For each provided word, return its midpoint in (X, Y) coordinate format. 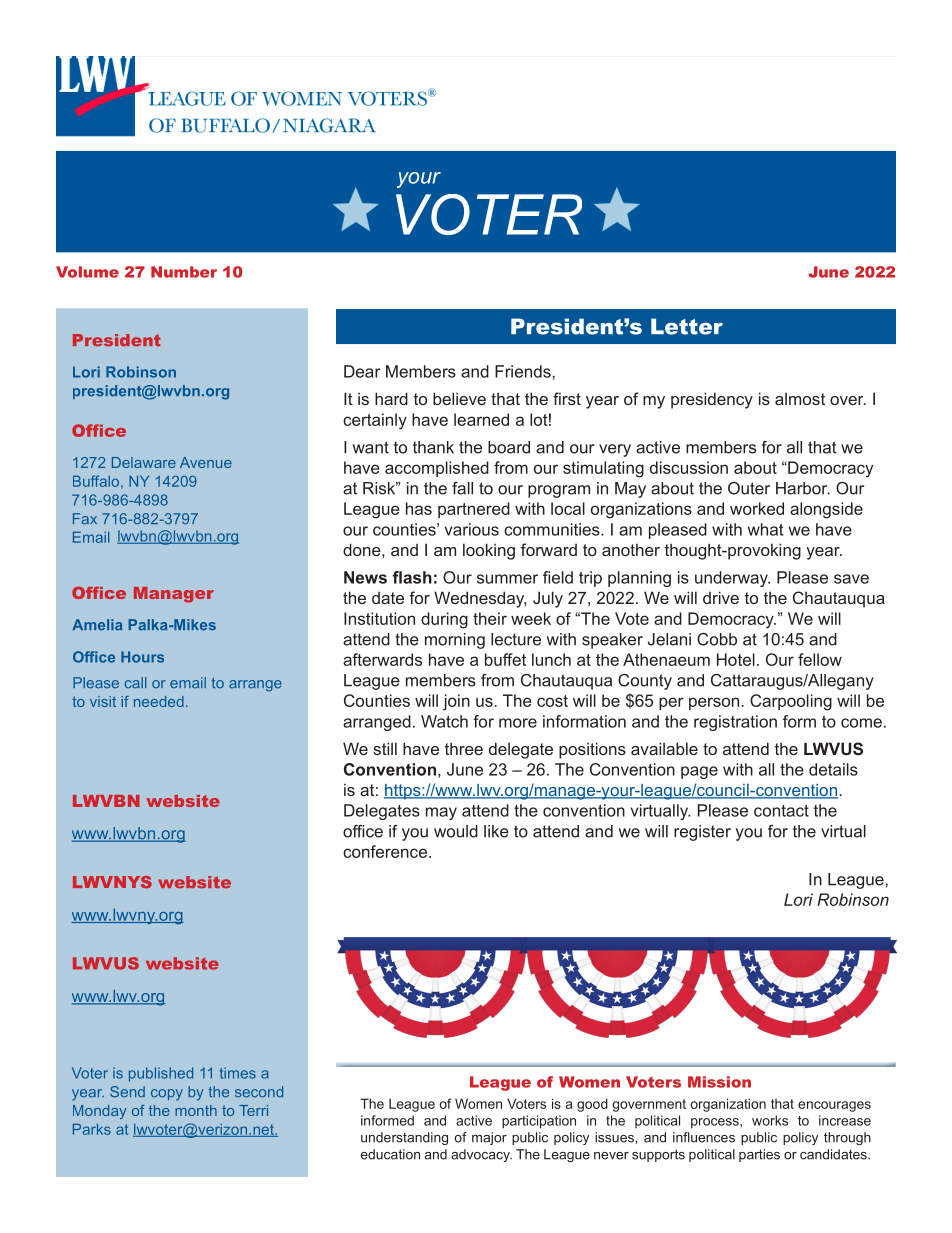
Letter (687, 326)
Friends (524, 371)
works (770, 1120)
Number (184, 272)
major (489, 1138)
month (196, 1110)
